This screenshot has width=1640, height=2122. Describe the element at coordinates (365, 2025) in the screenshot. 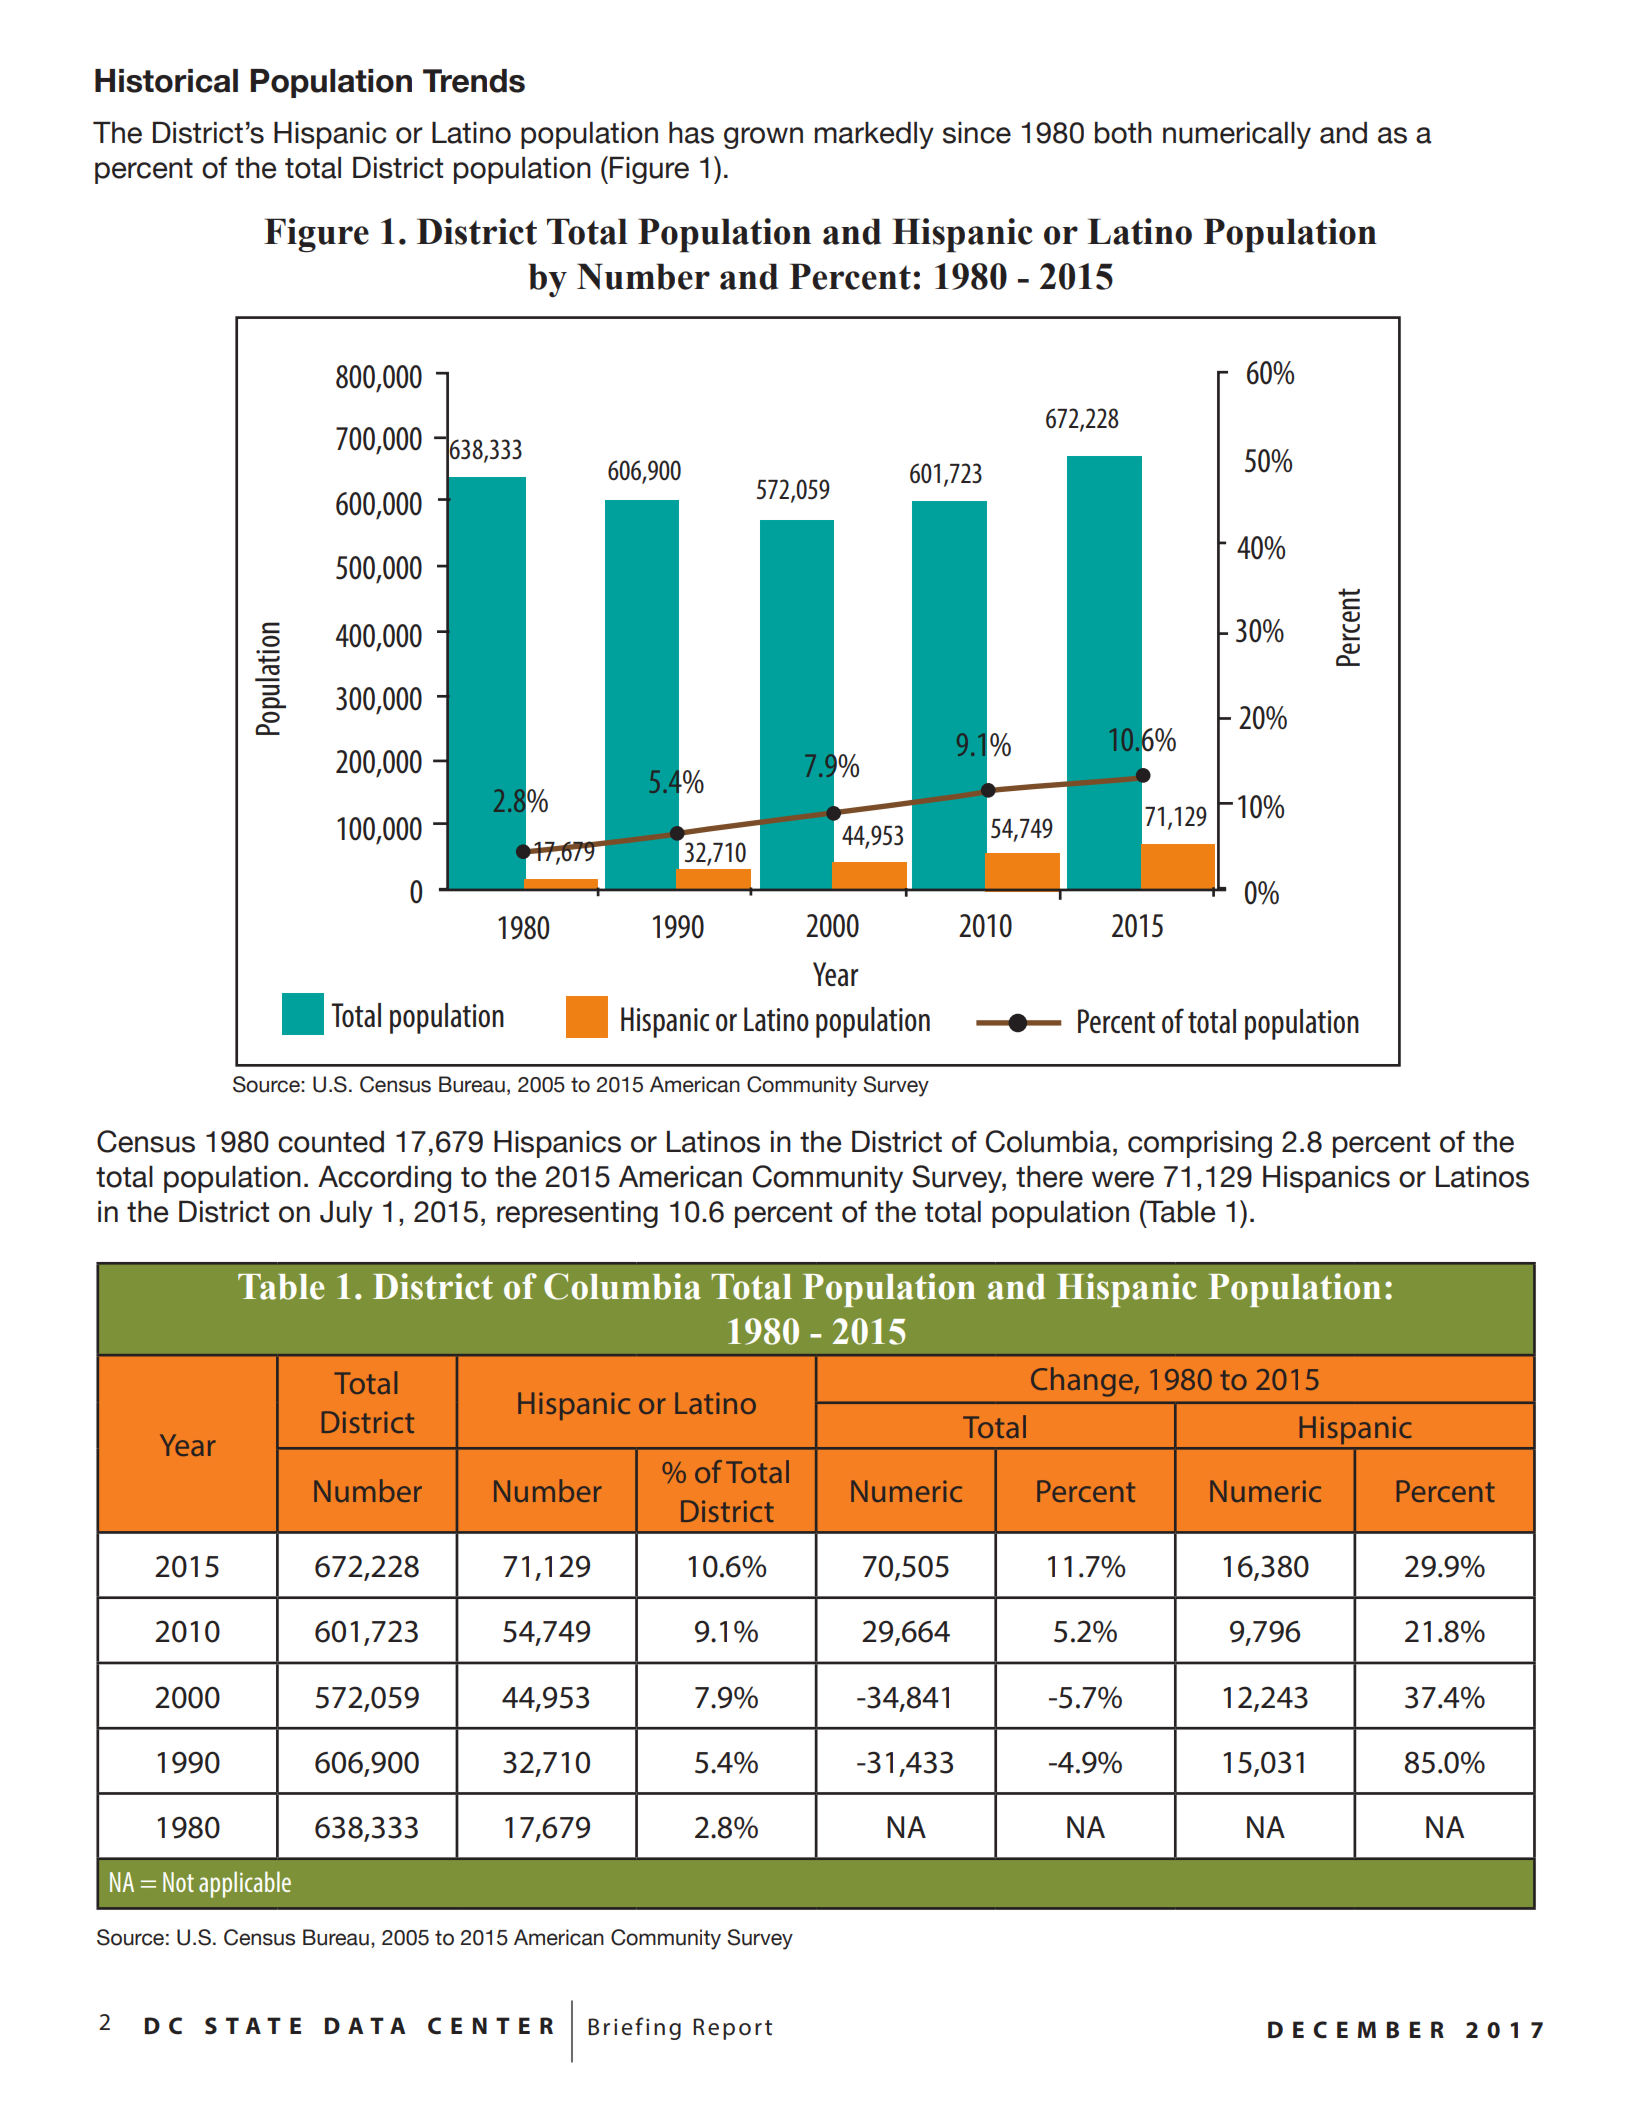

I see `DATA` at that location.
